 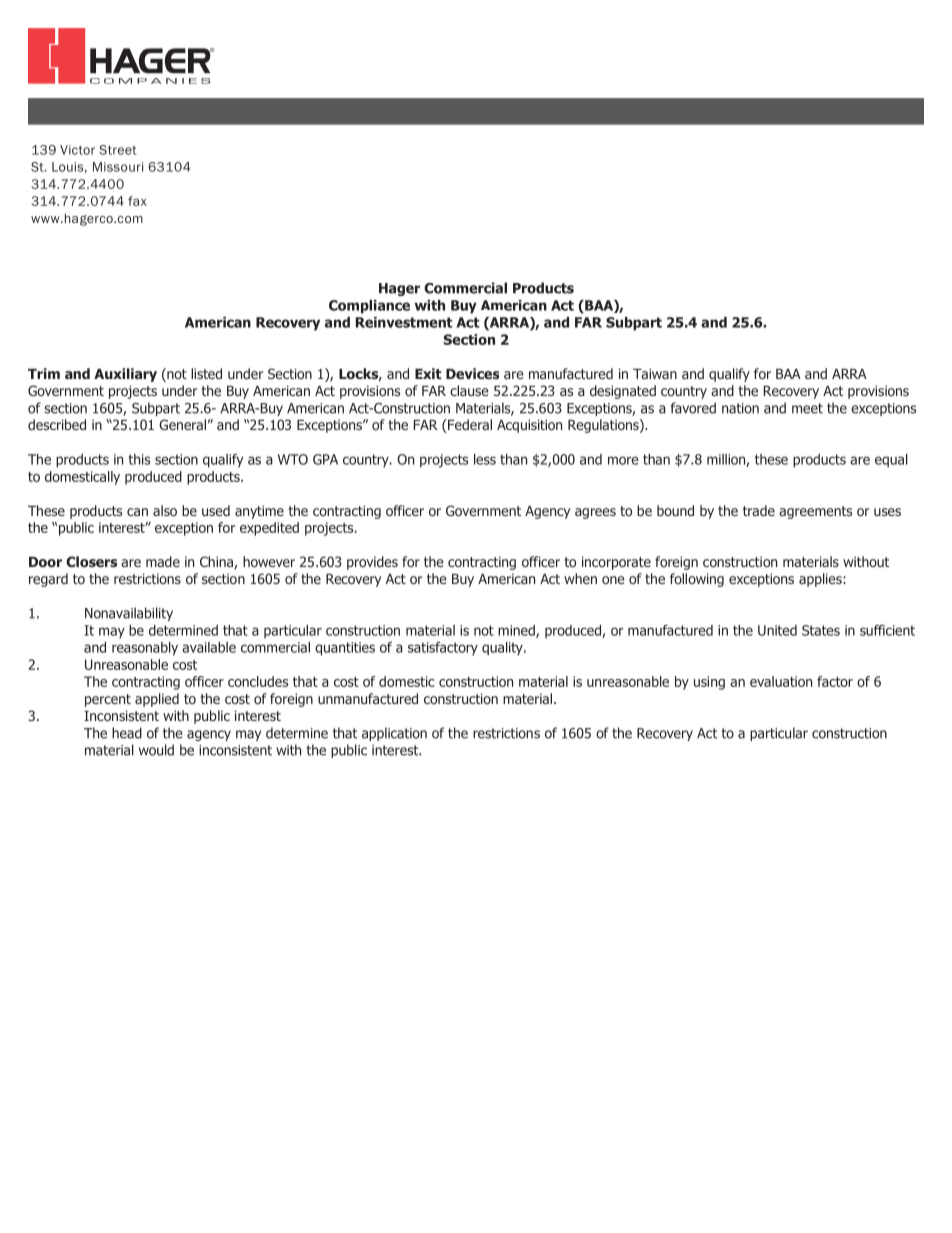 I want to click on head, so click(x=127, y=733).
